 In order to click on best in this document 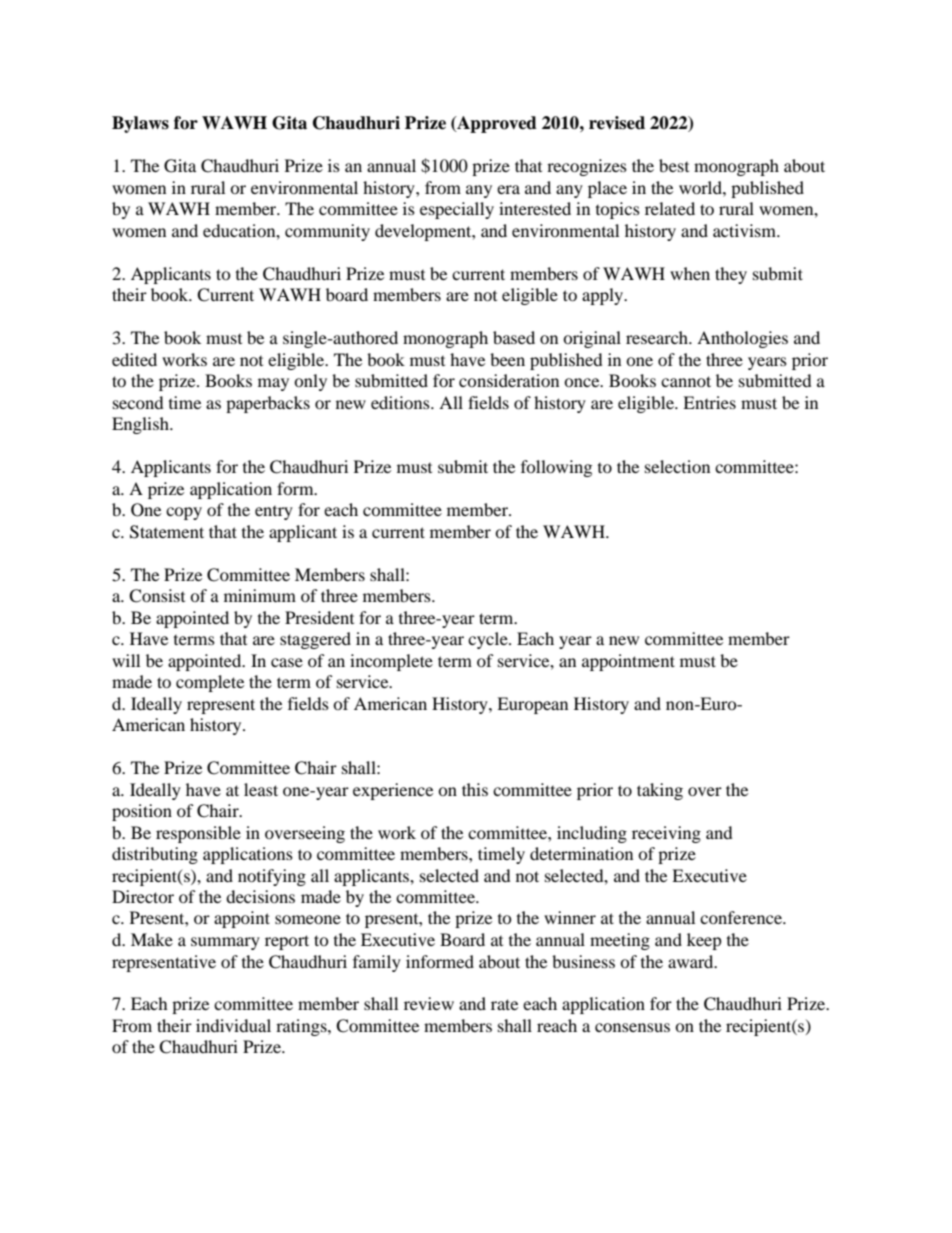, I will do `click(674, 165)`.
